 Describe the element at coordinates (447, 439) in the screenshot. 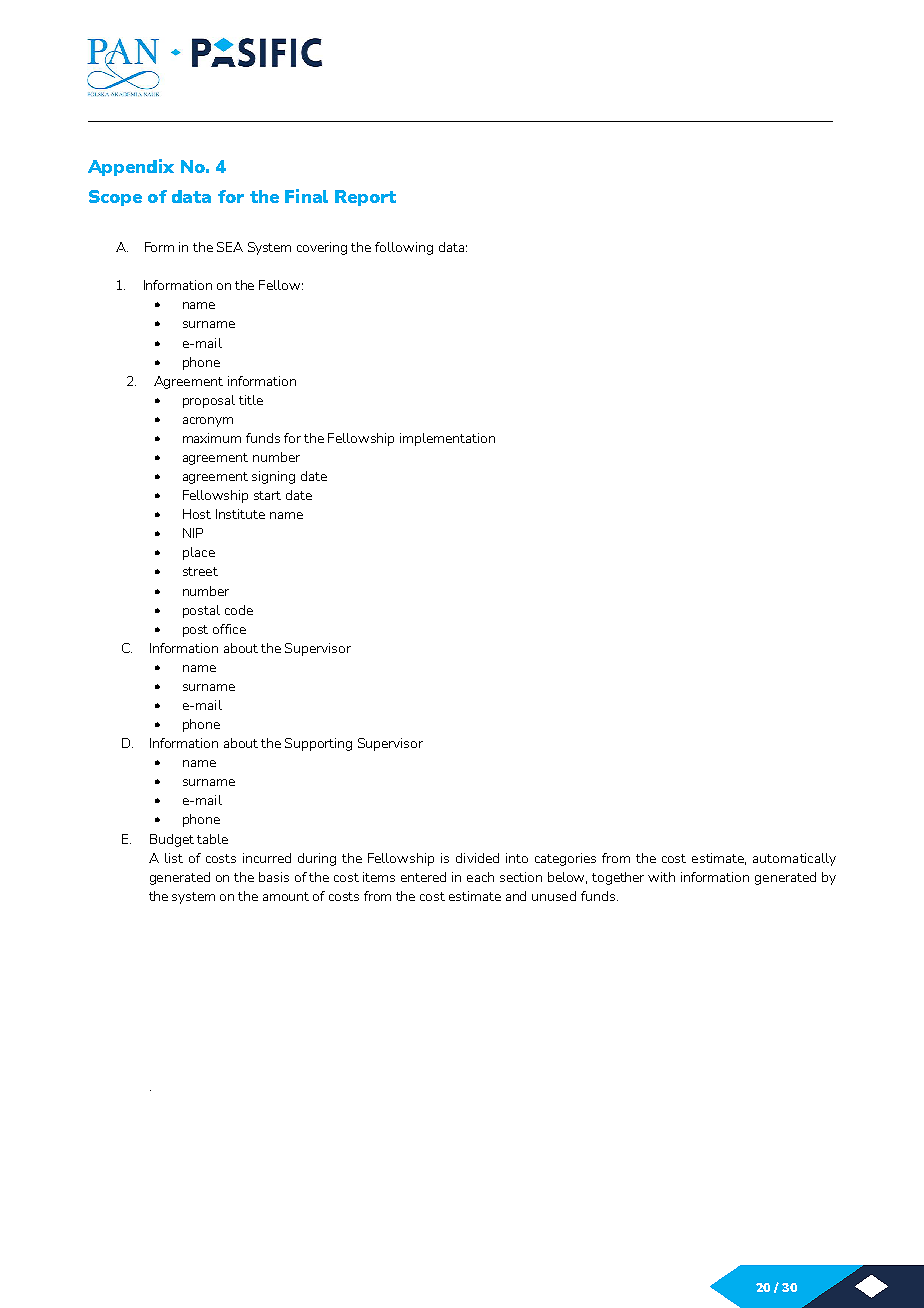

I see `implementation` at that location.
